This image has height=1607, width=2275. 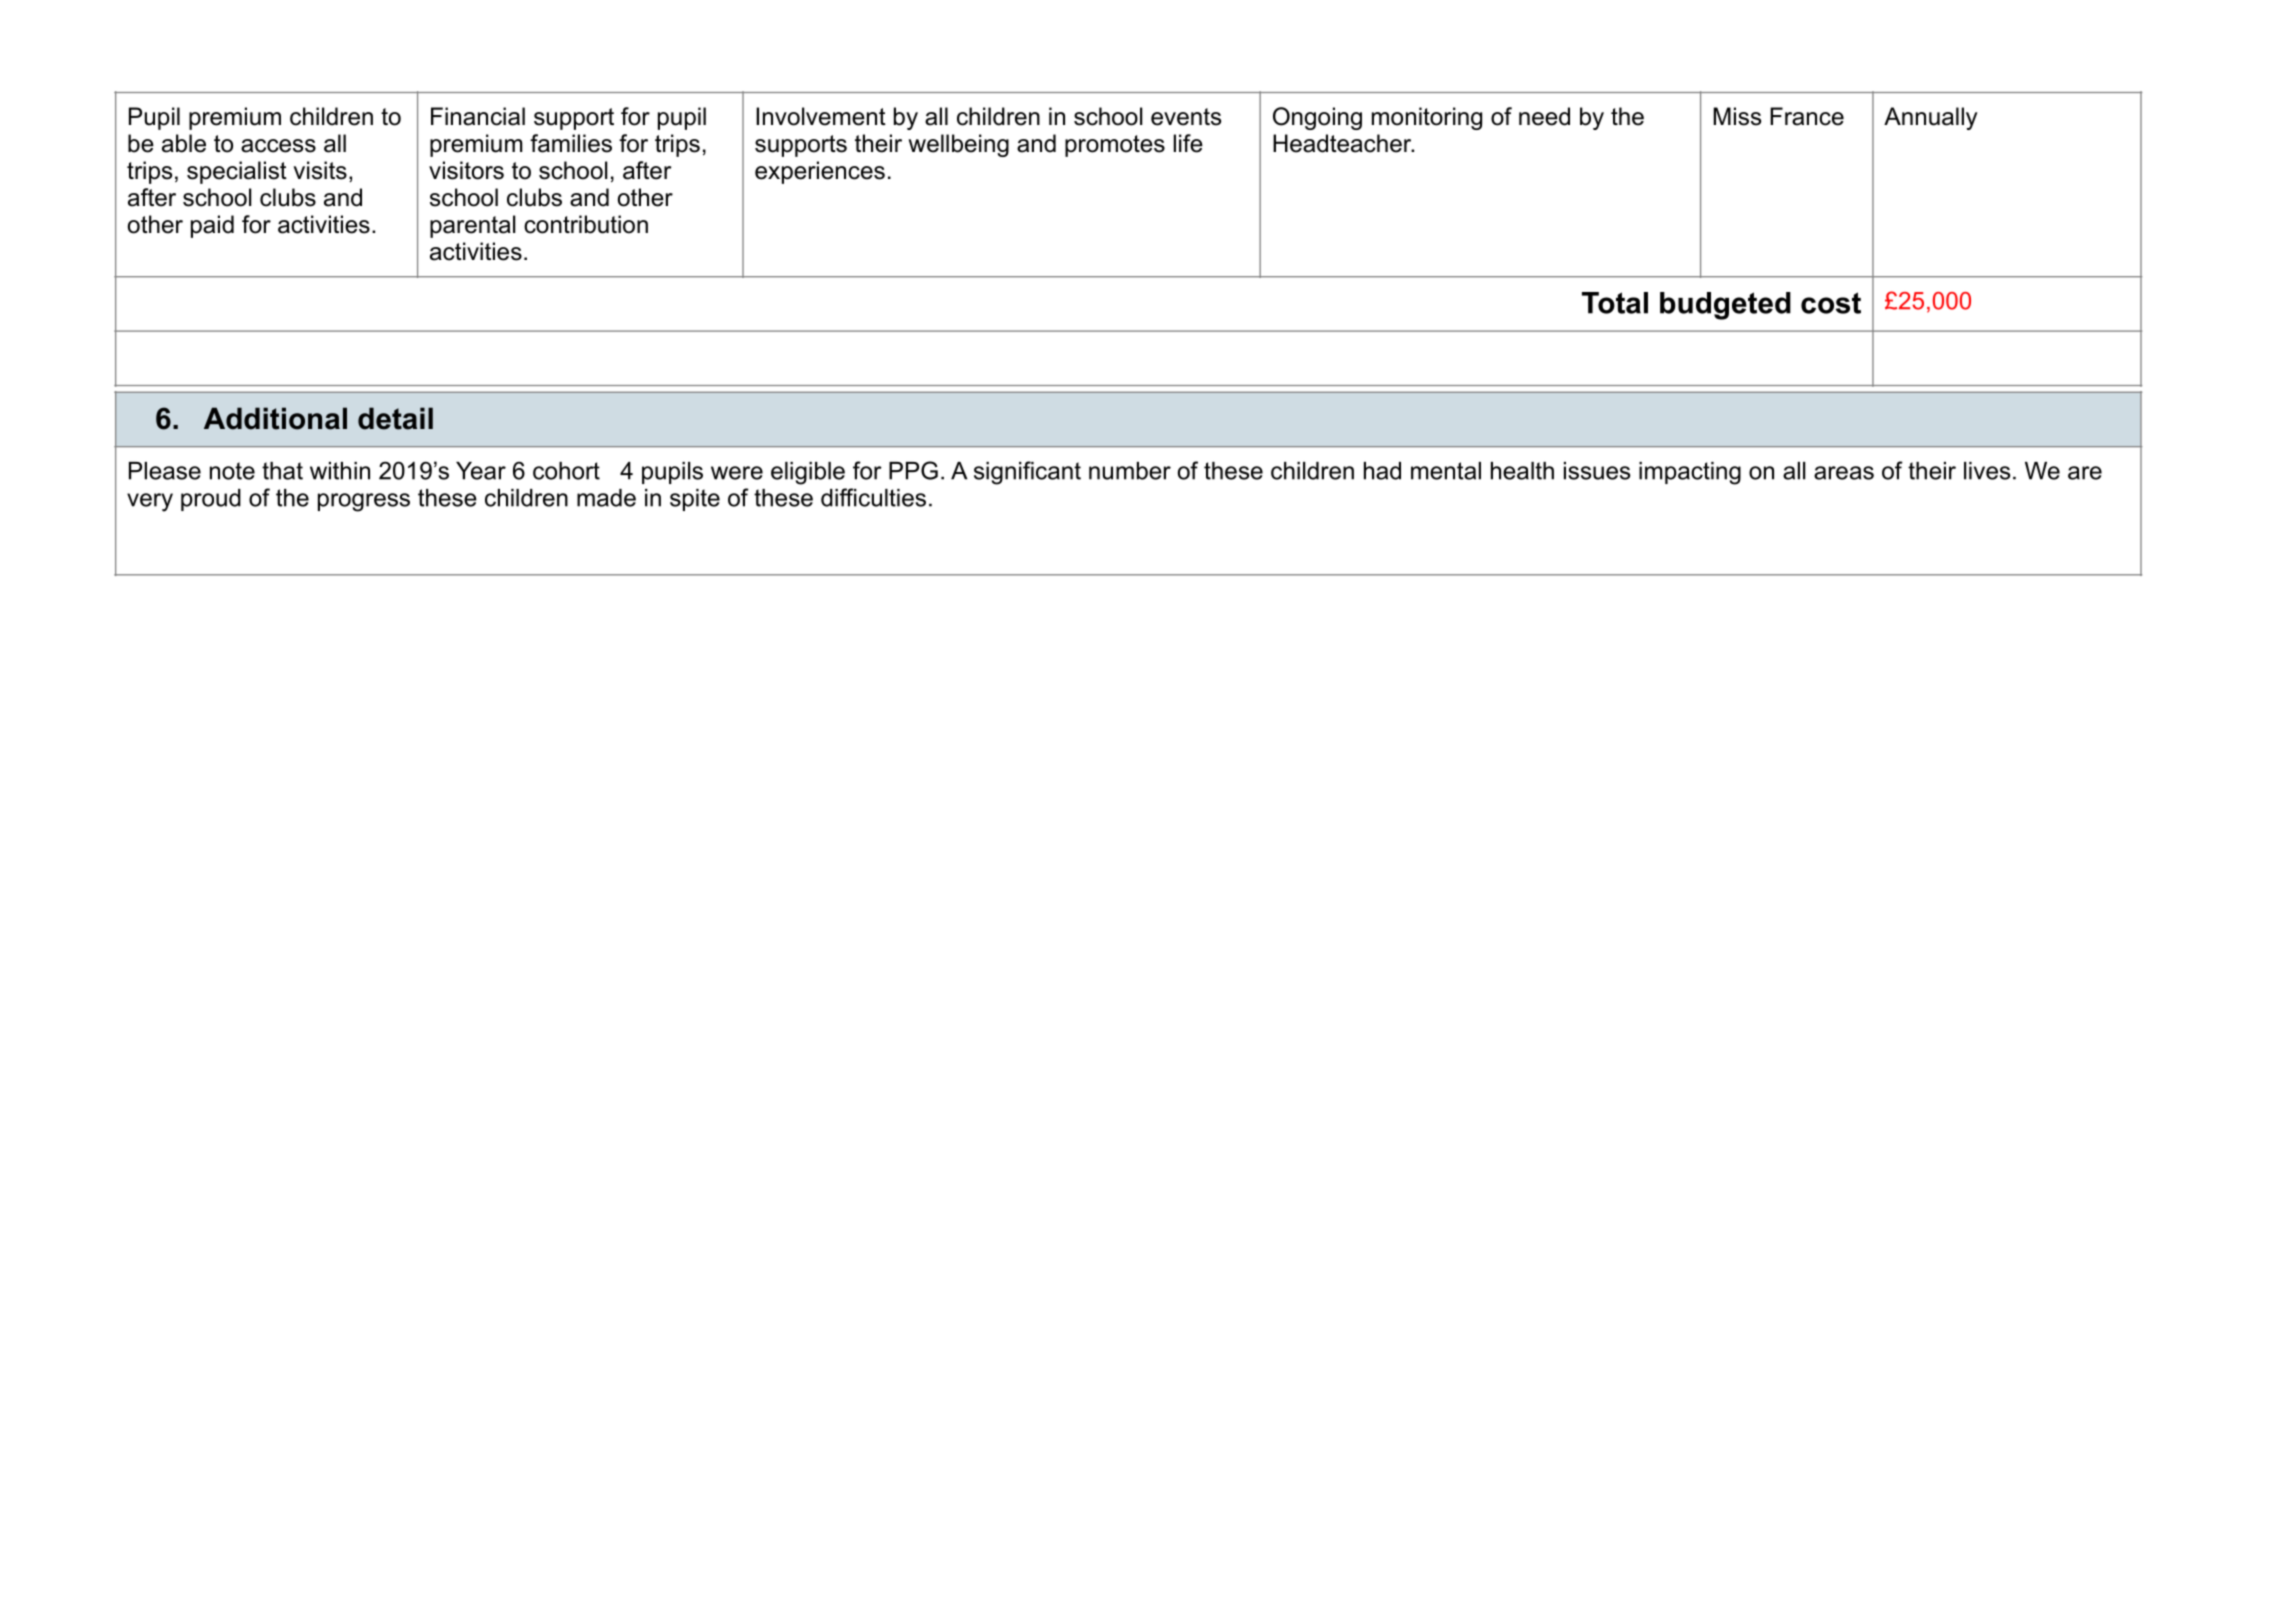 I want to click on paid, so click(x=212, y=226).
